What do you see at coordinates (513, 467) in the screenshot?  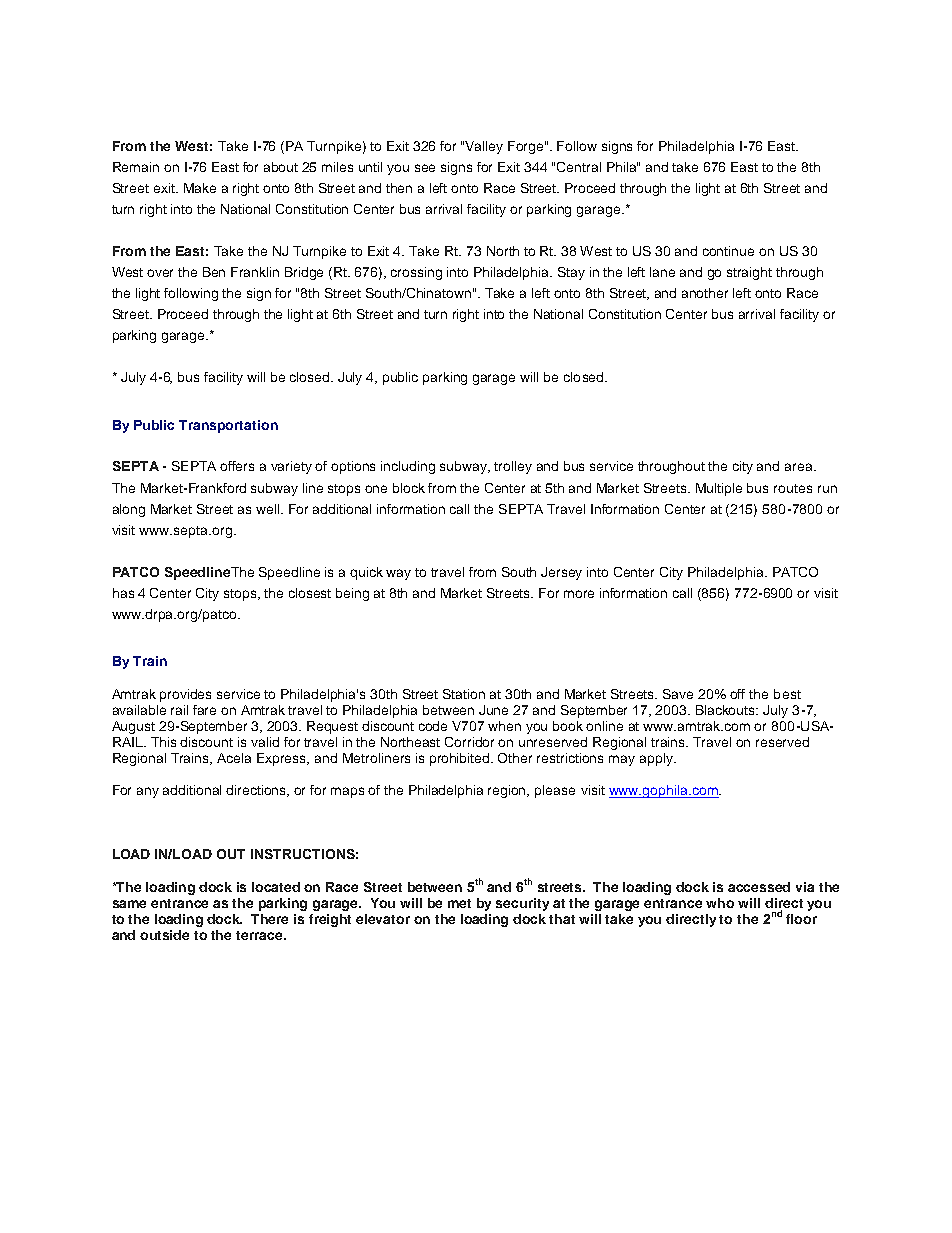 I see `trolley` at bounding box center [513, 467].
